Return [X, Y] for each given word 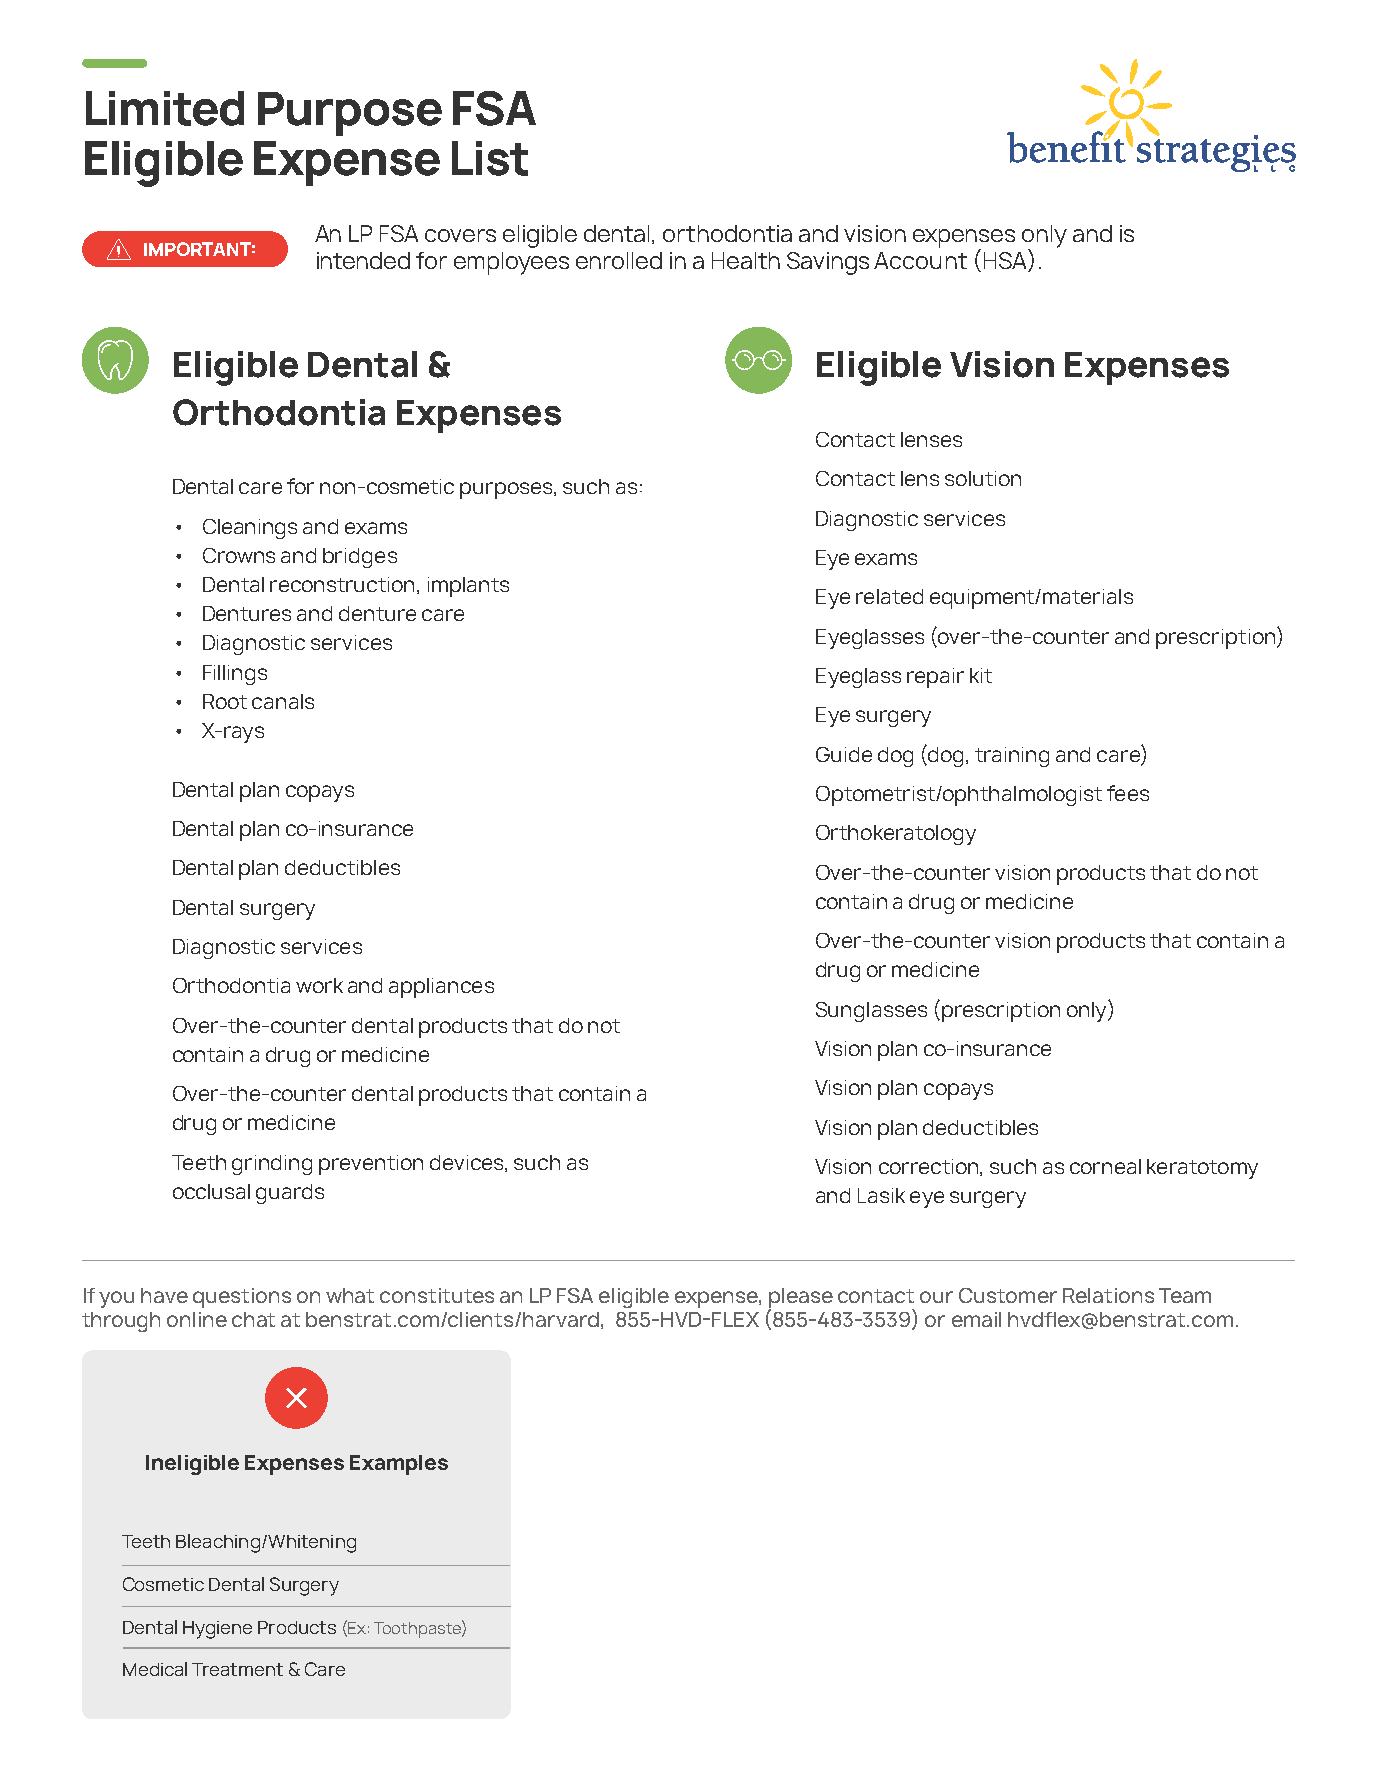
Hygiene [217, 1630]
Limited [165, 108]
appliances [441, 988]
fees [1128, 793]
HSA [1006, 260]
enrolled [619, 260]
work [319, 985]
